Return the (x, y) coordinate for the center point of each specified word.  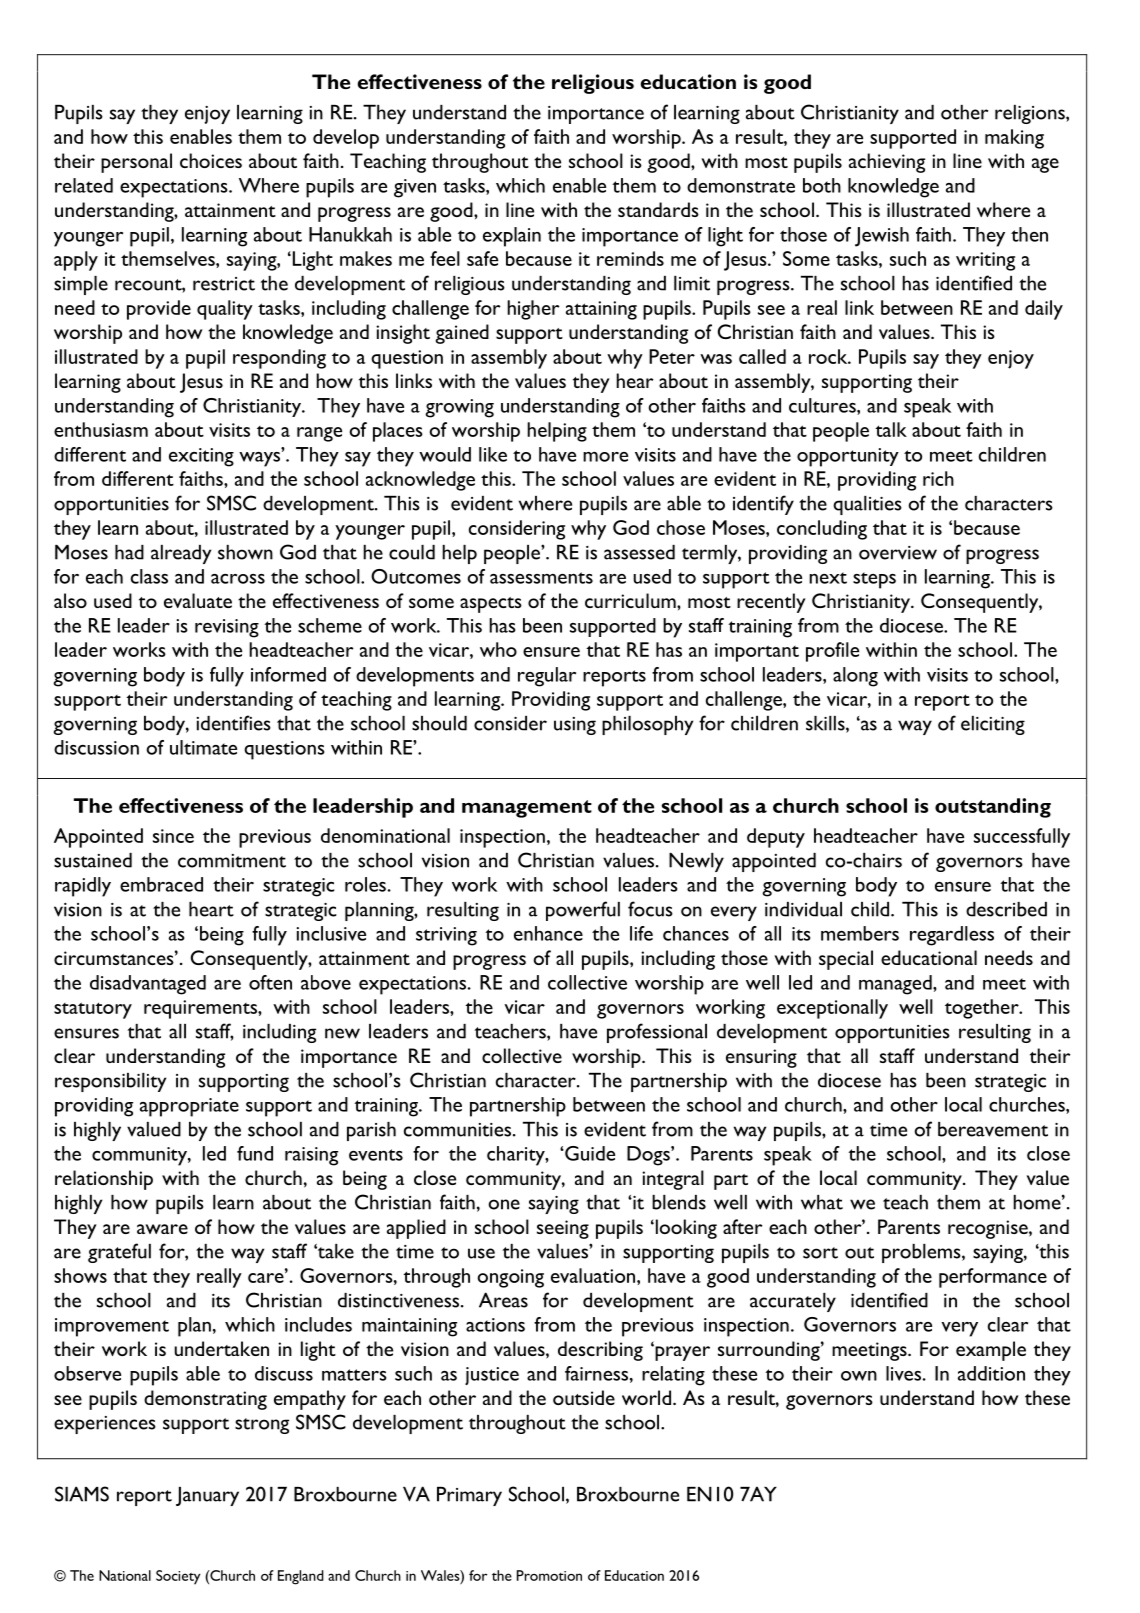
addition (991, 1373)
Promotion (549, 1575)
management (527, 809)
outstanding (993, 808)
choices (211, 160)
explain (512, 237)
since (173, 836)
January (207, 1496)
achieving (887, 163)
